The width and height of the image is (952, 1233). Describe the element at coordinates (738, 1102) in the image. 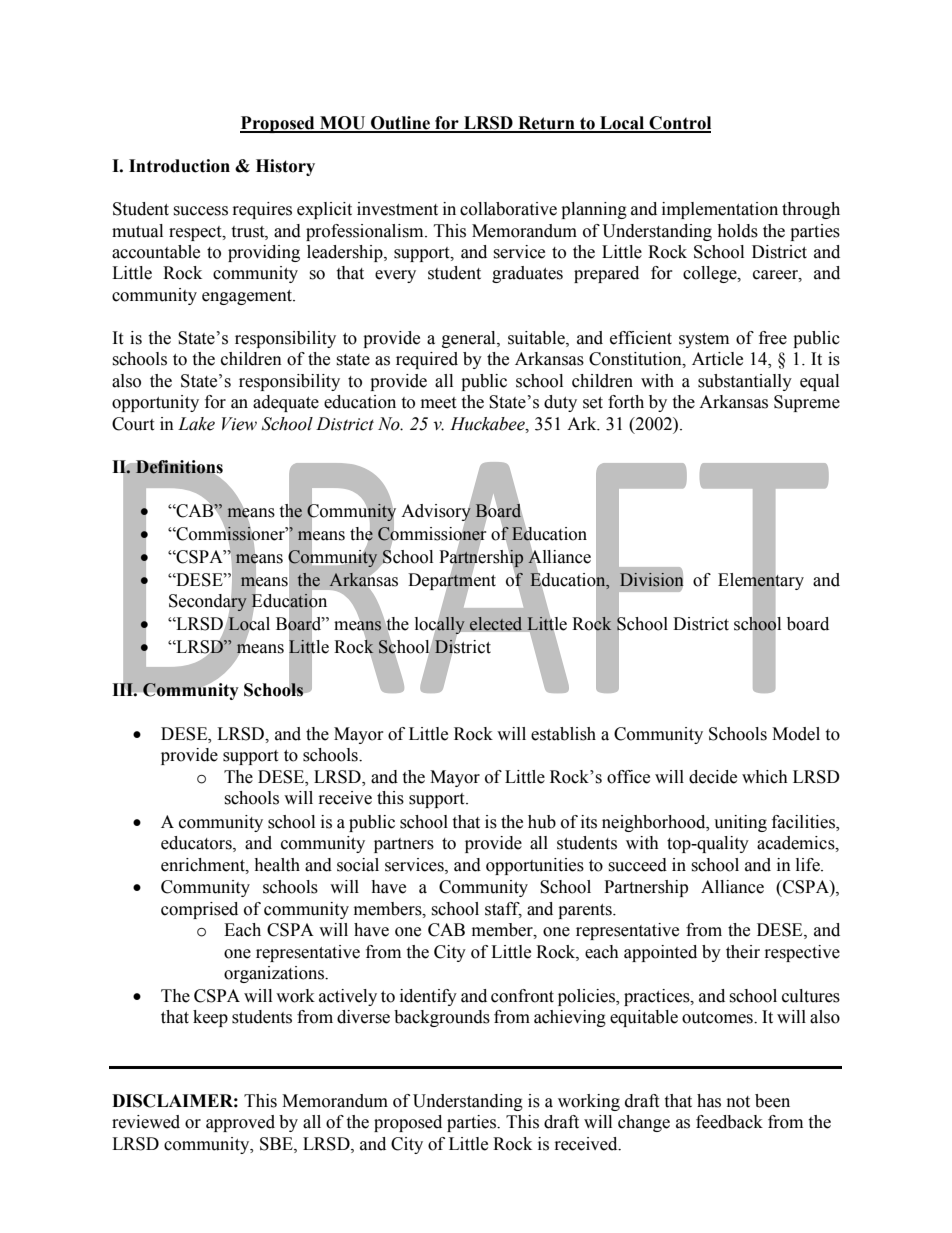

I see `not` at that location.
